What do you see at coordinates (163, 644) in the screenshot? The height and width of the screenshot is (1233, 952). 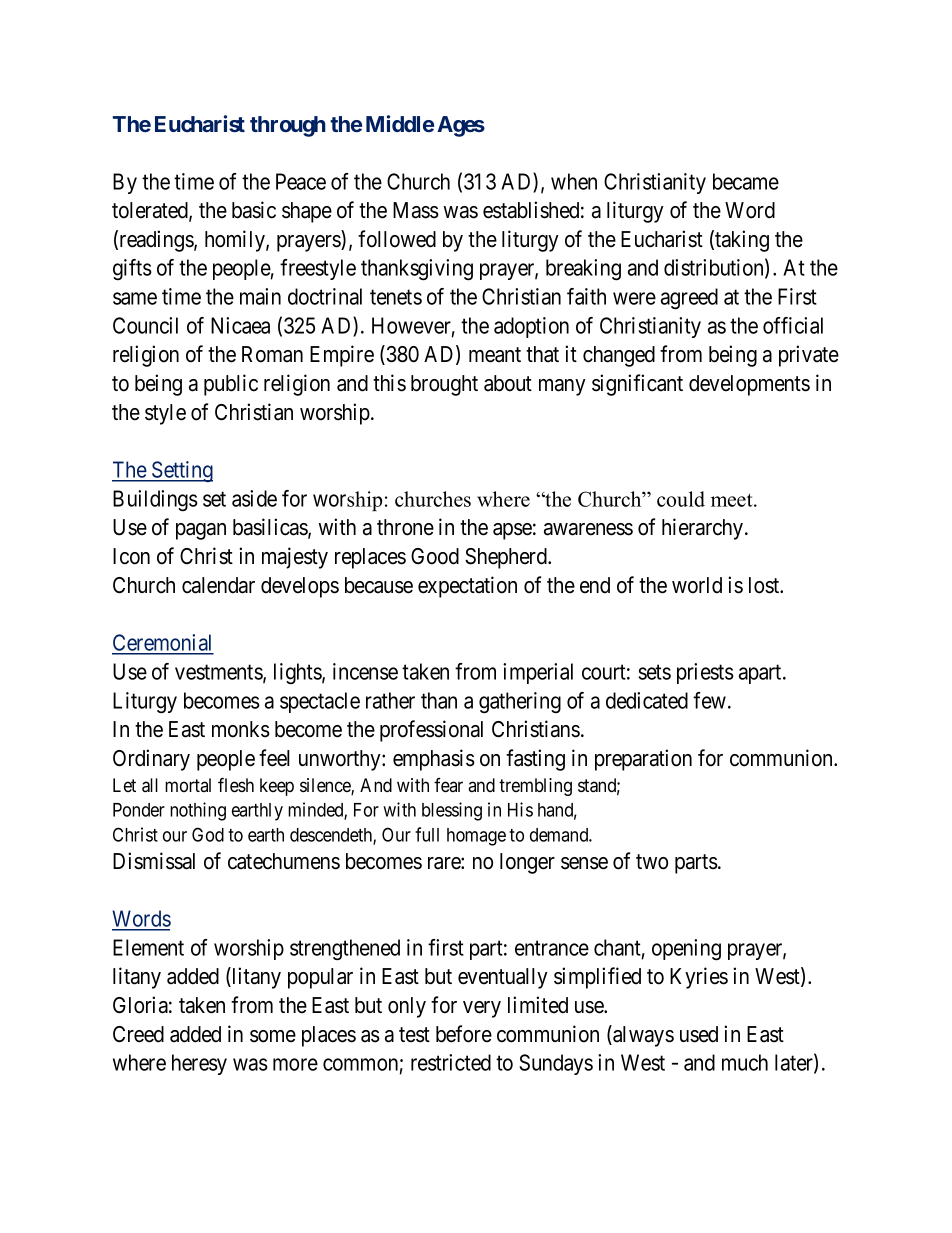 I see `Ceremonial` at bounding box center [163, 644].
